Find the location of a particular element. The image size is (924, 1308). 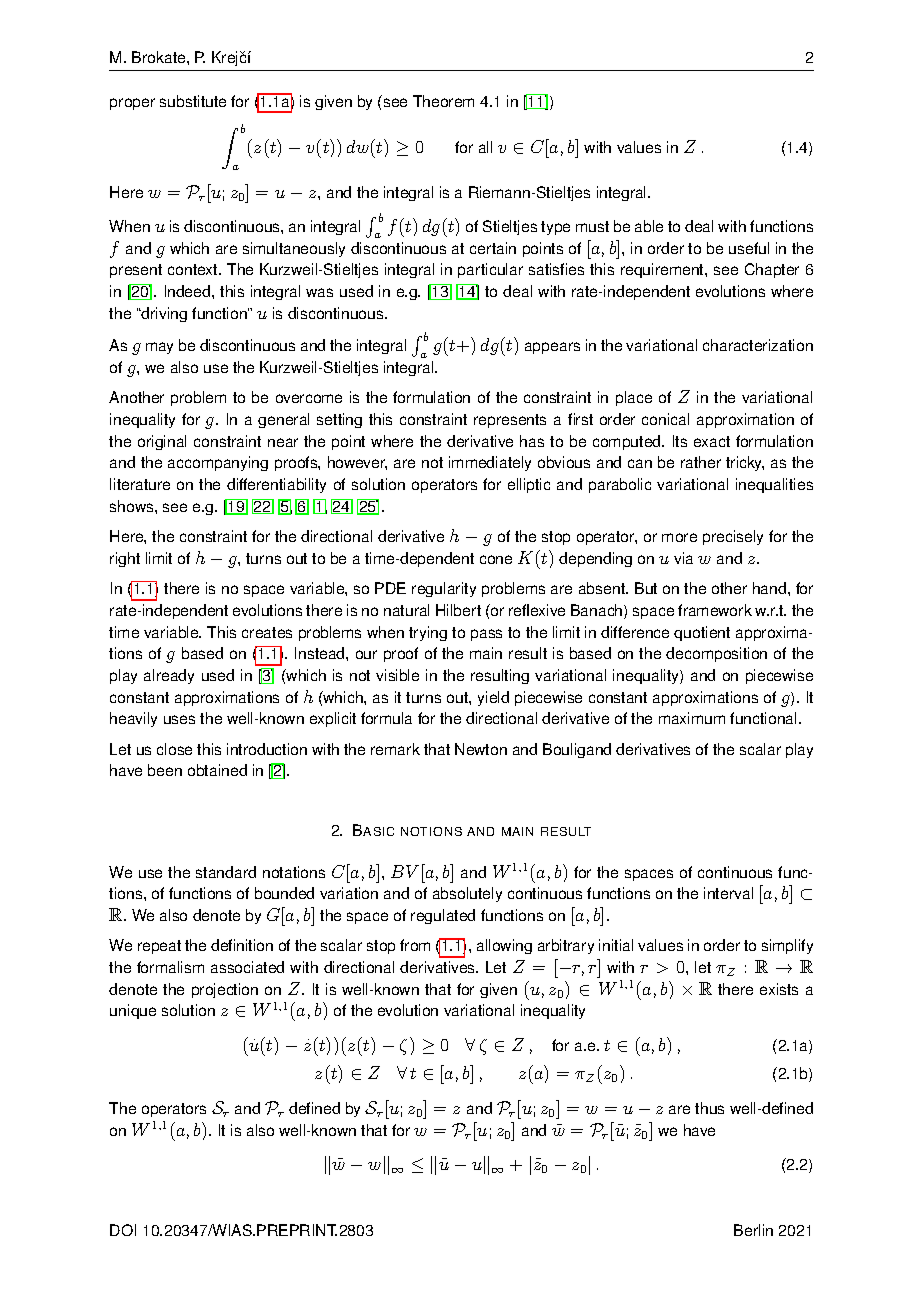

via is located at coordinates (683, 558).
